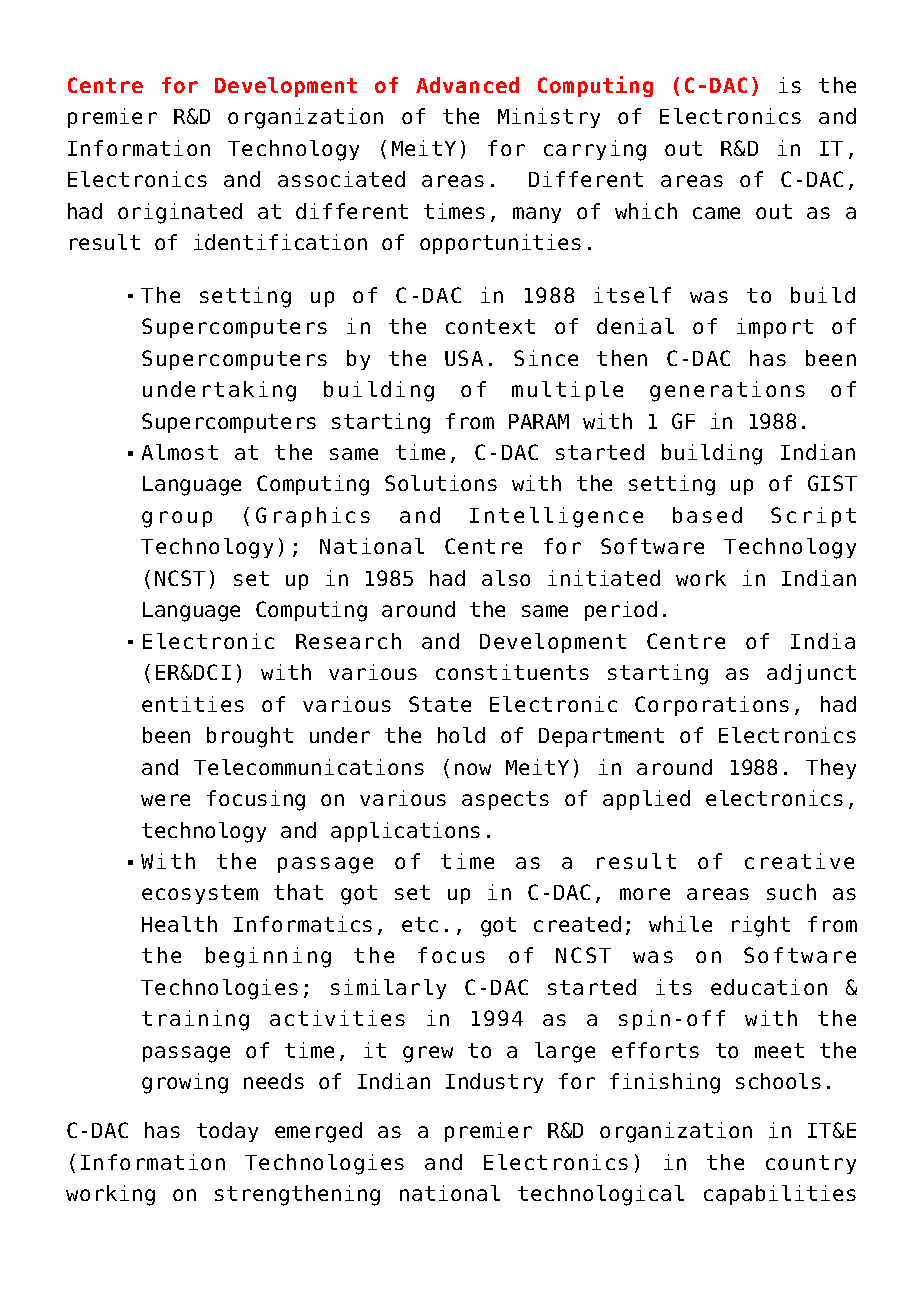 This document has width=924, height=1308. I want to click on adjunct, so click(811, 674).
